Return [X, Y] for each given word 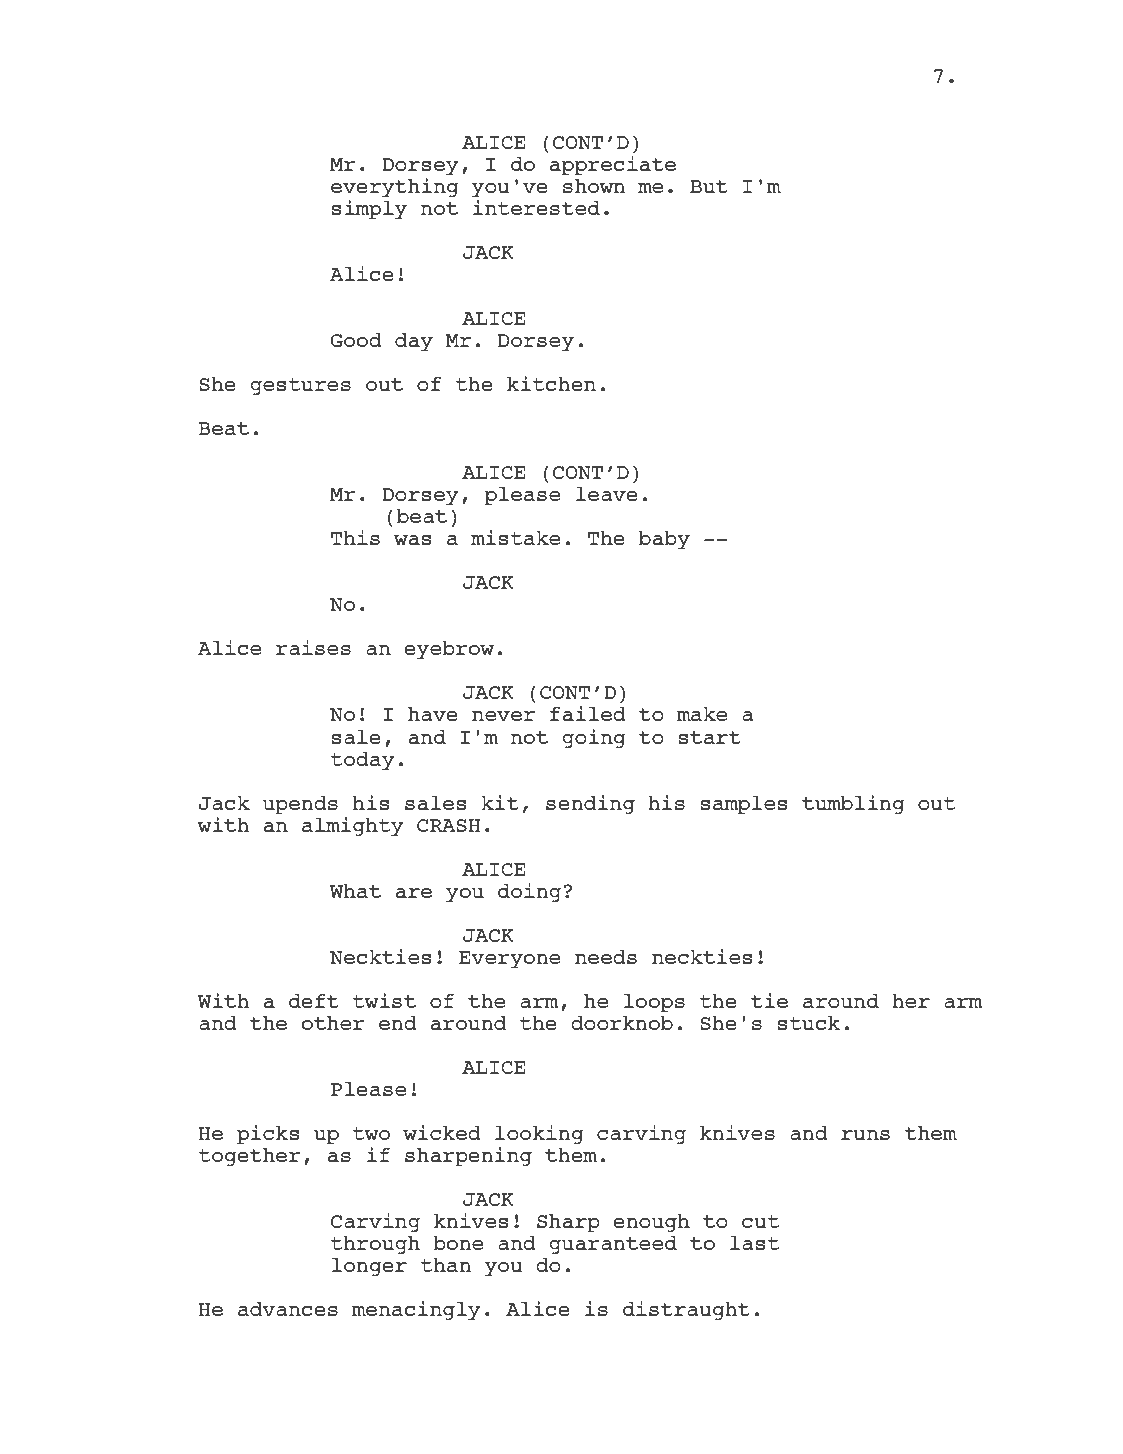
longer [369, 1267]
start [709, 737]
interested [536, 207]
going [594, 738]
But [709, 186]
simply [369, 209]
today [362, 761]
